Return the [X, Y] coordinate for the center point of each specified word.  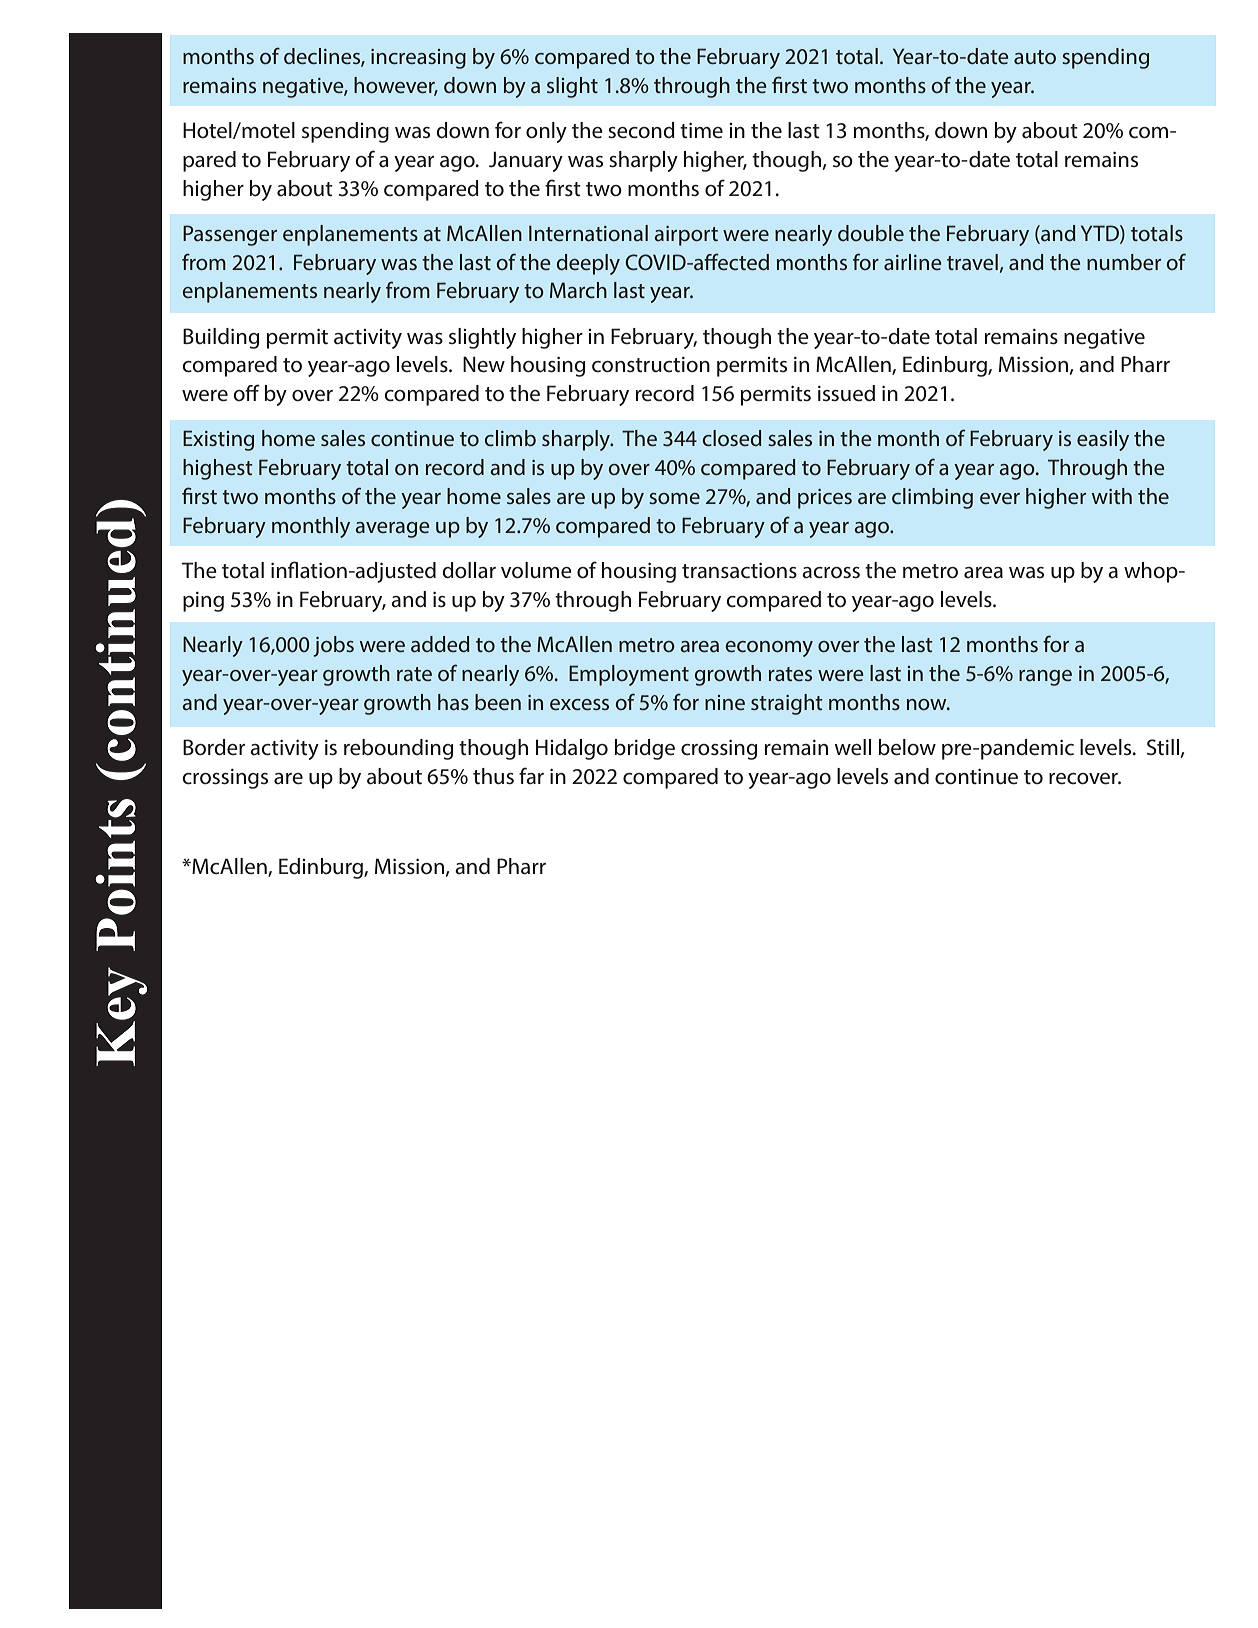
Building [221, 338]
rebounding [398, 749]
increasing [418, 59]
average [392, 530]
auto [1035, 57]
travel [972, 262]
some [674, 498]
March [578, 290]
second [641, 130]
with [1112, 496]
